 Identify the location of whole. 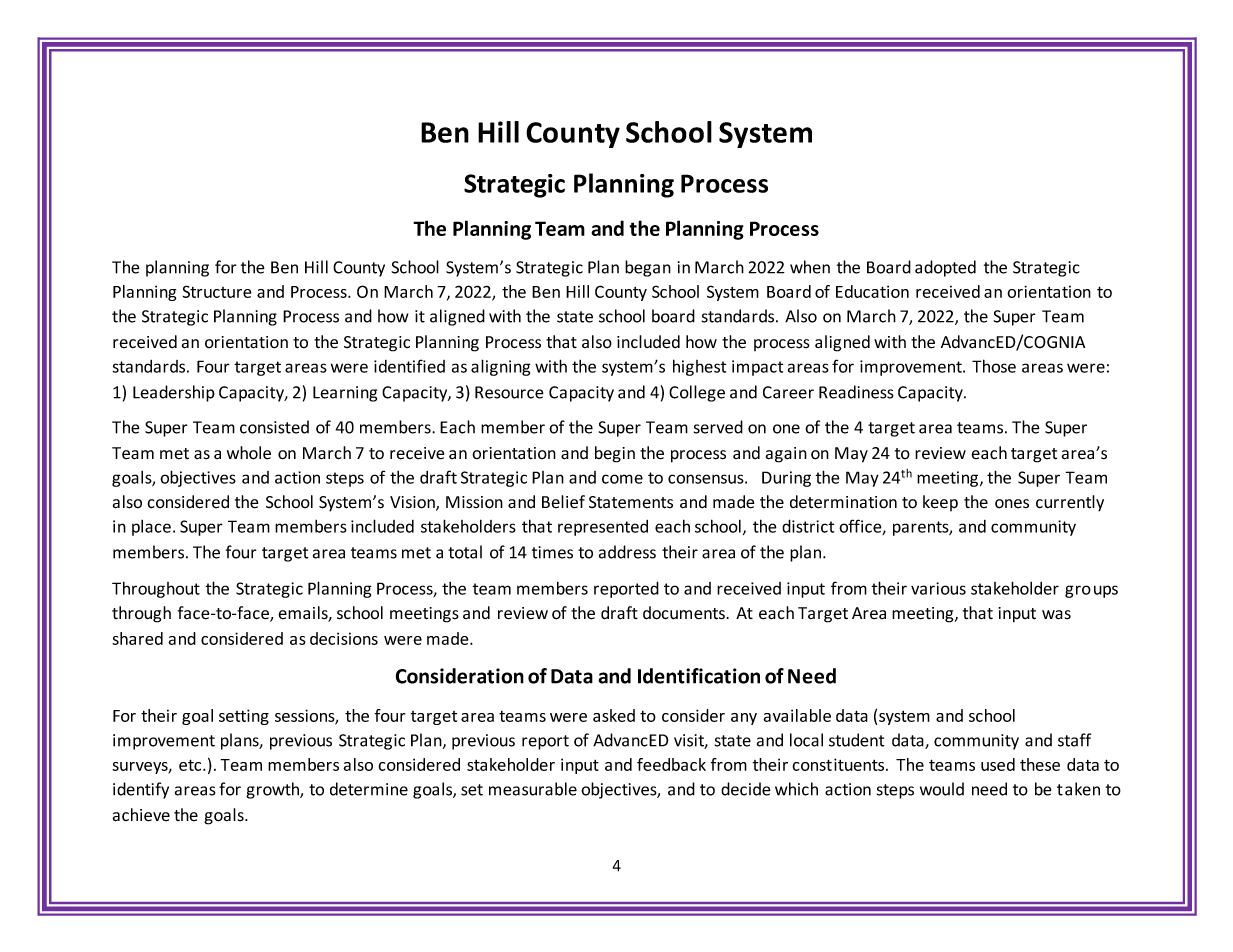
(249, 453).
